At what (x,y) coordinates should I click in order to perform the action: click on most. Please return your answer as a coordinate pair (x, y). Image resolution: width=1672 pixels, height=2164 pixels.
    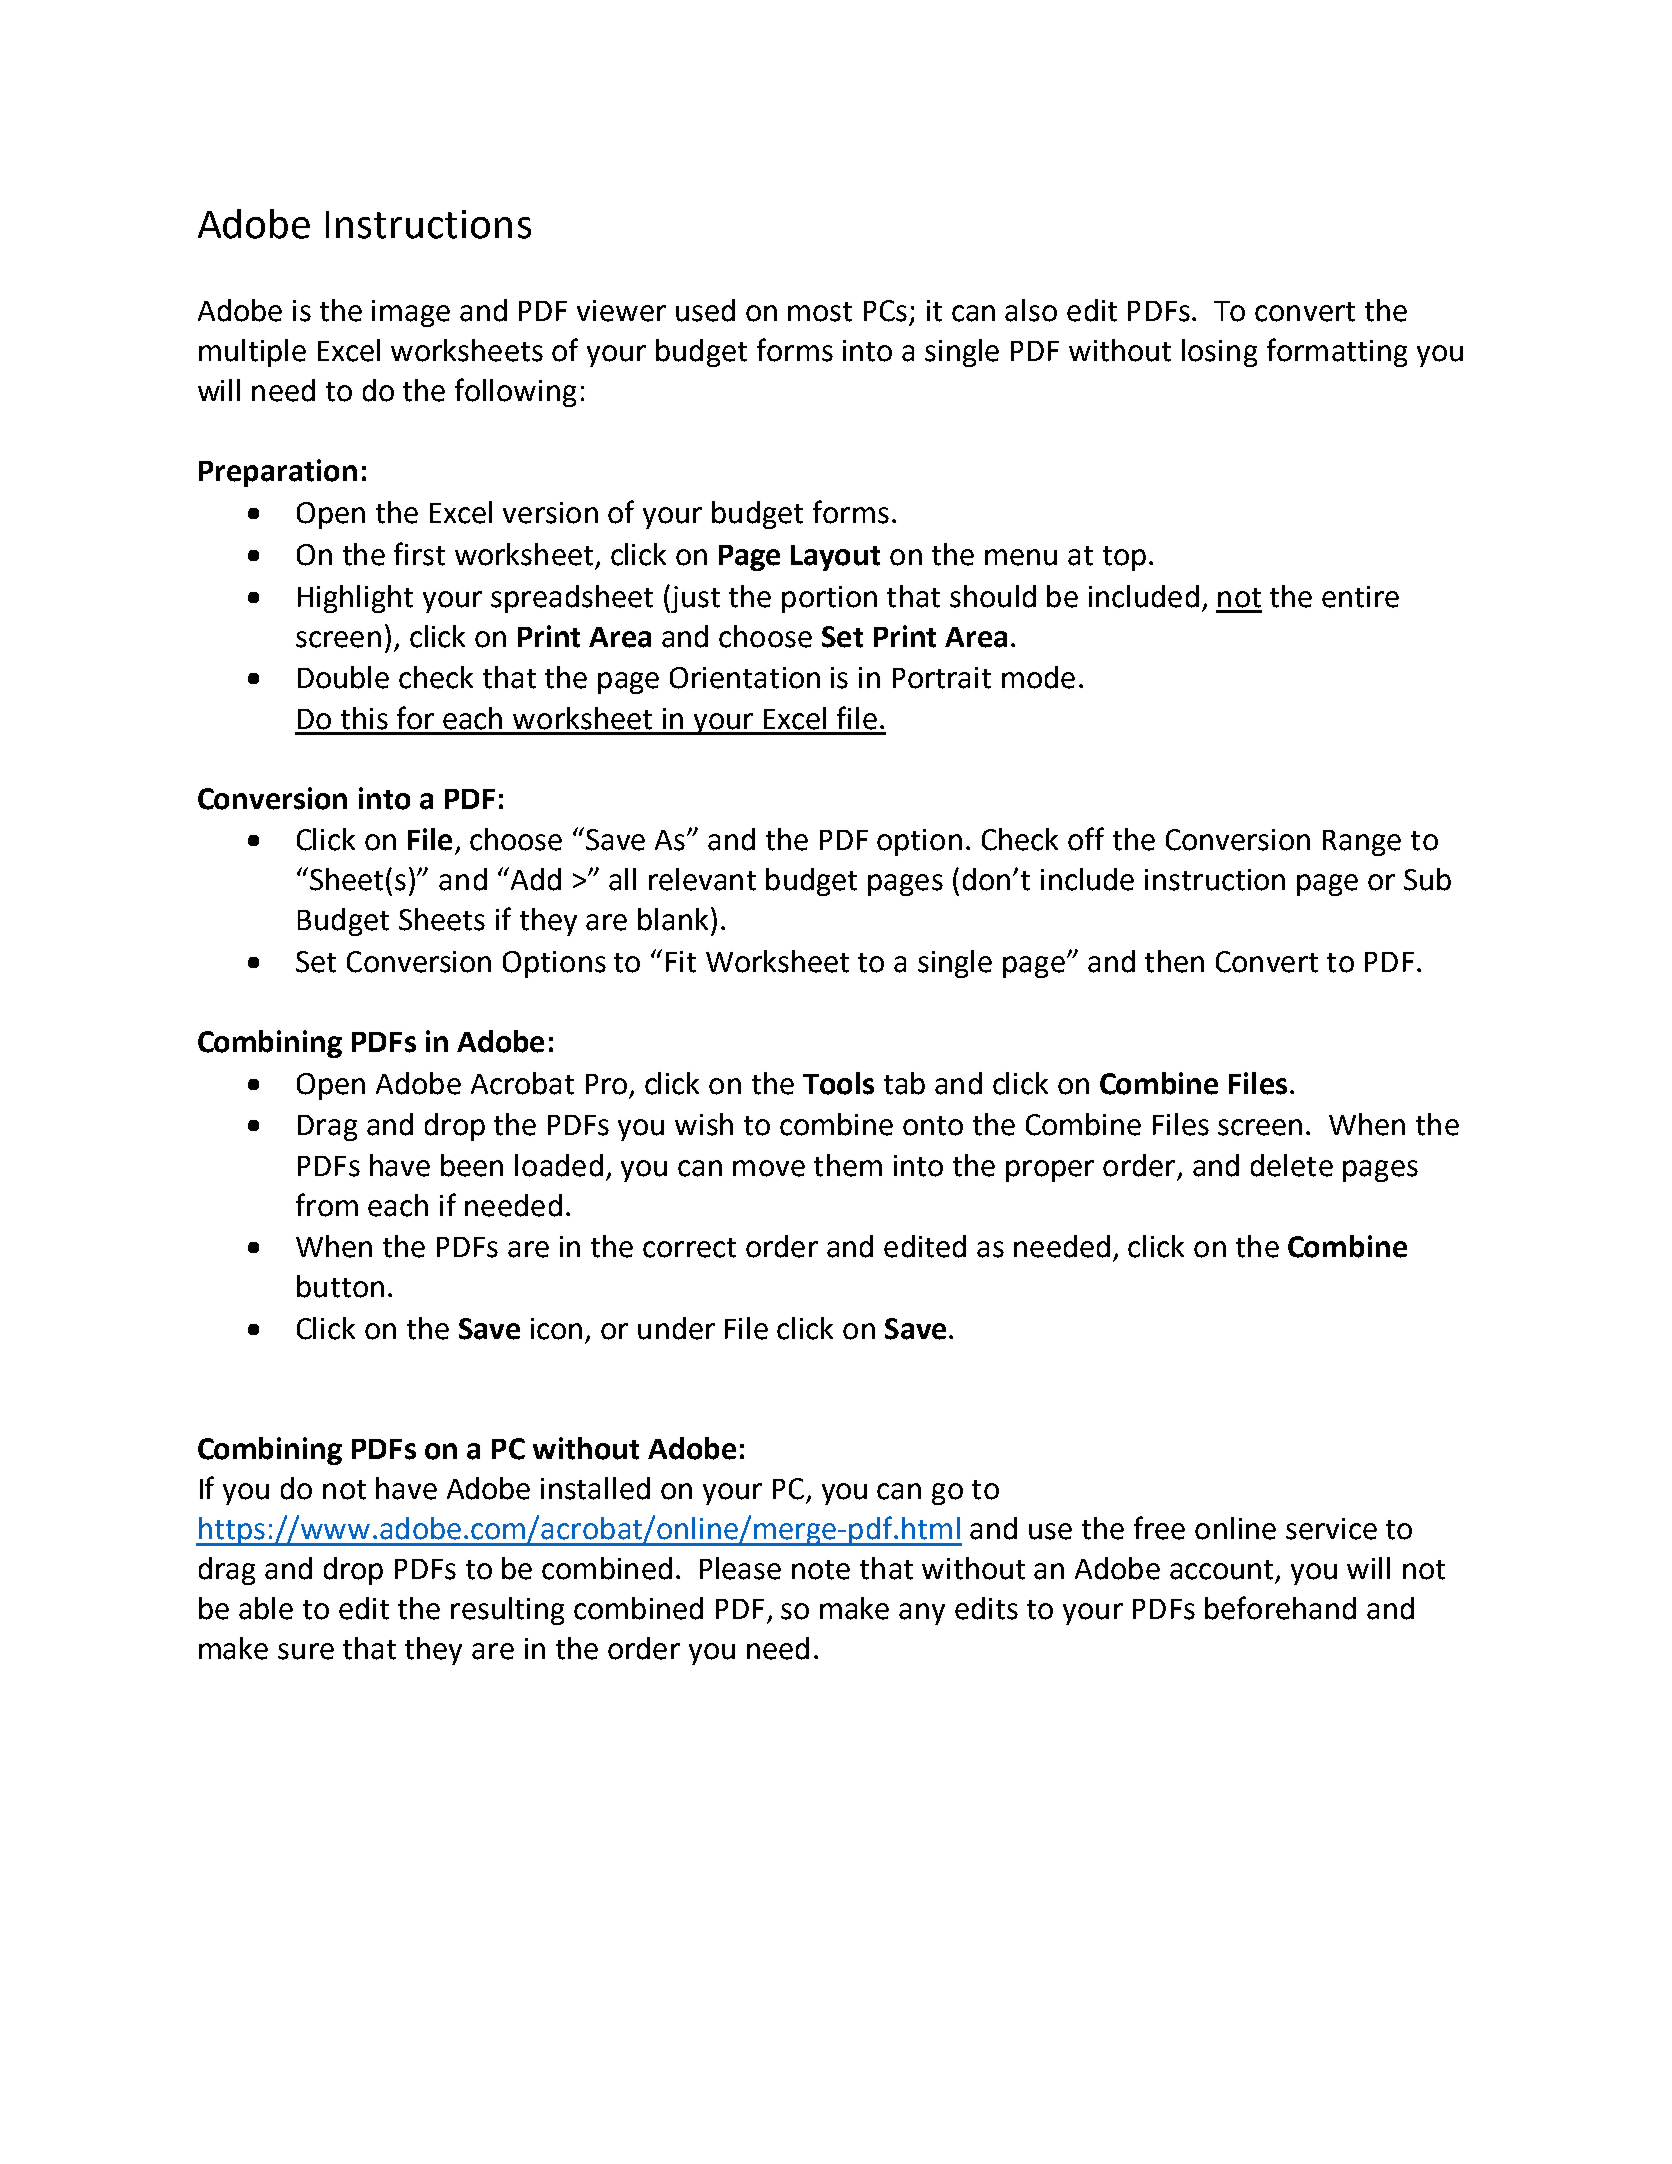
    Looking at the image, I should click on (820, 312).
